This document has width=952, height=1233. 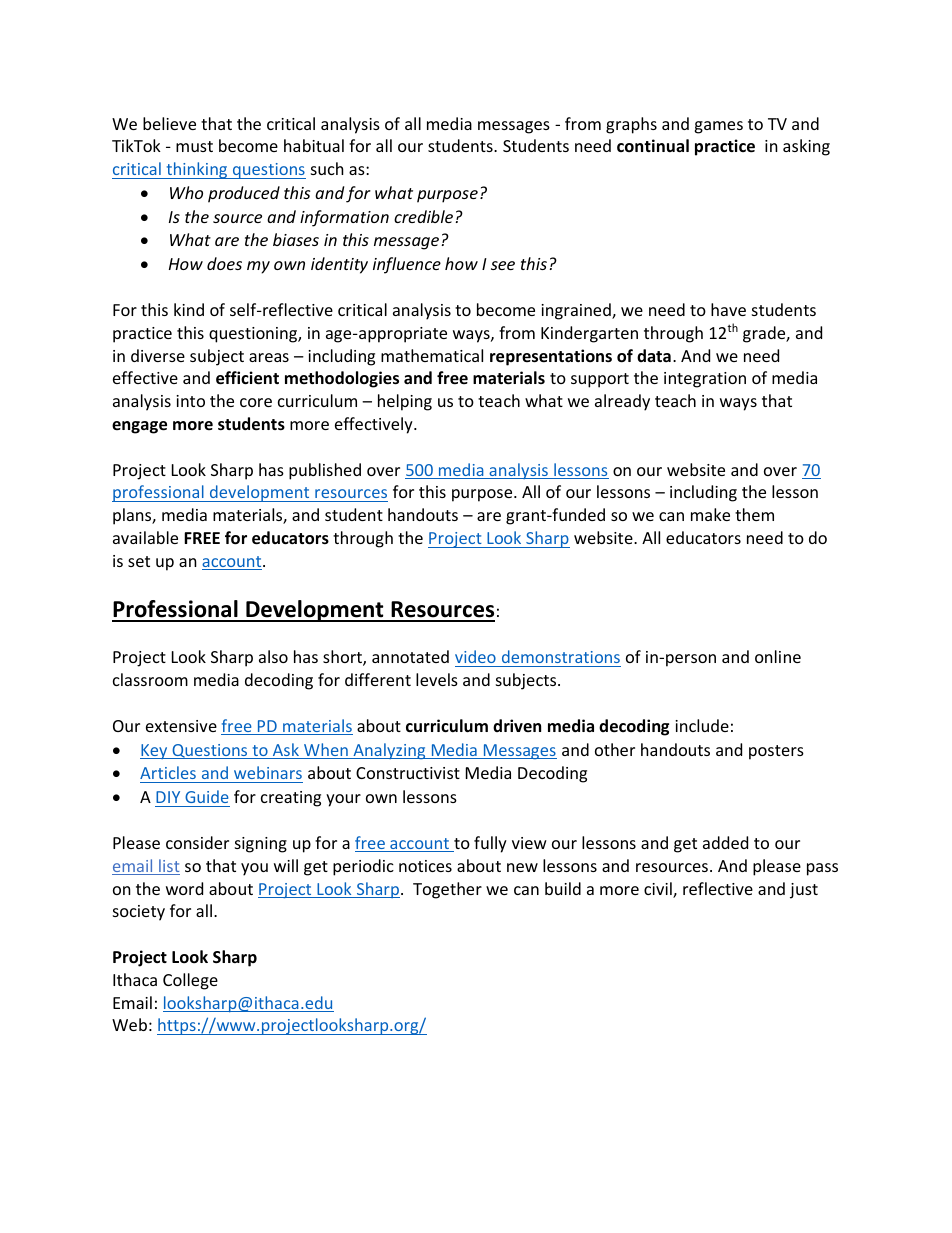 I want to click on games, so click(x=718, y=127).
